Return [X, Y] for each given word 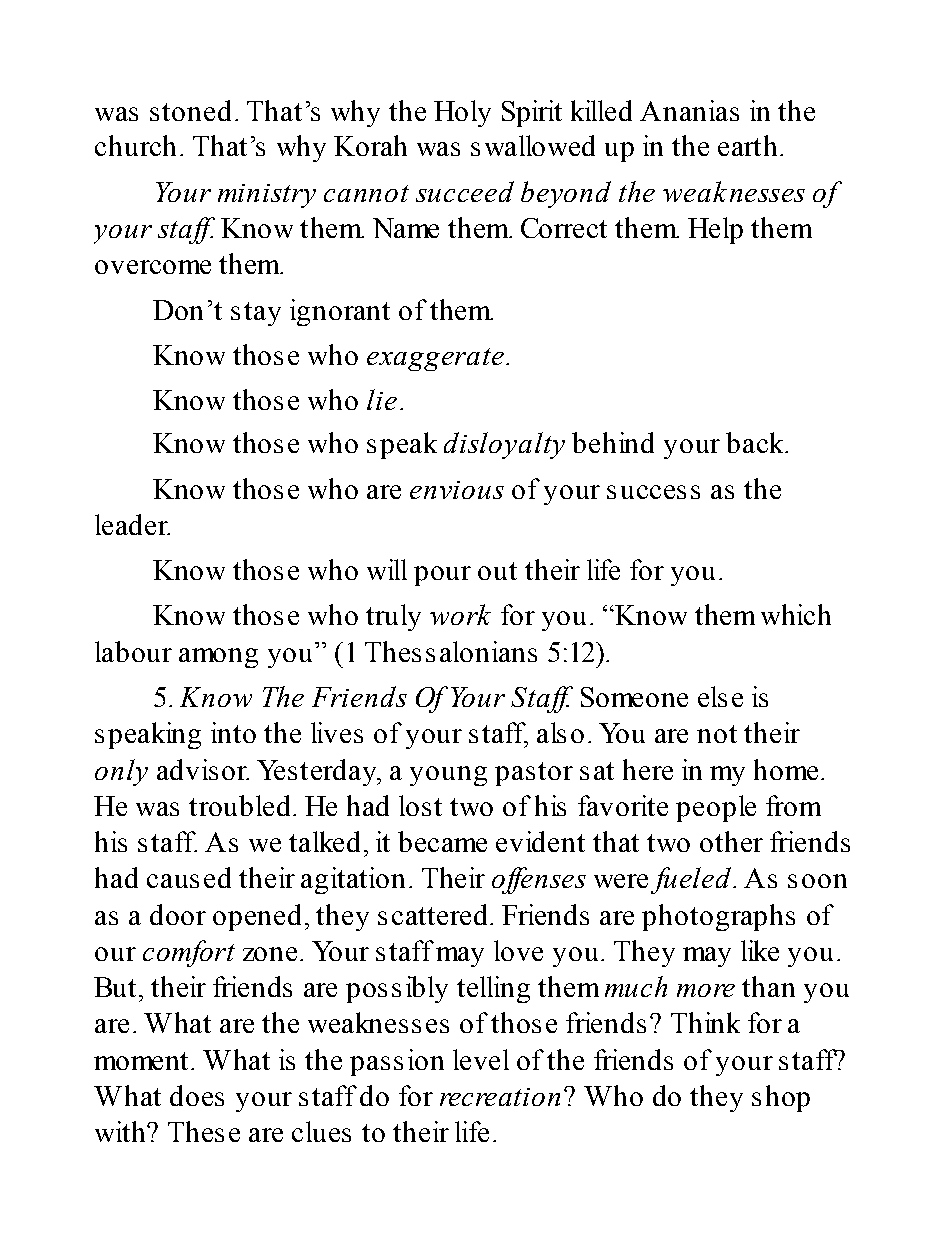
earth [747, 145]
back [756, 442]
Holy [462, 113]
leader [132, 524]
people [716, 808]
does [197, 1095]
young [448, 776]
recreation [500, 1097]
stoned [190, 110]
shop [781, 1098]
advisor [203, 769]
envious [457, 490]
